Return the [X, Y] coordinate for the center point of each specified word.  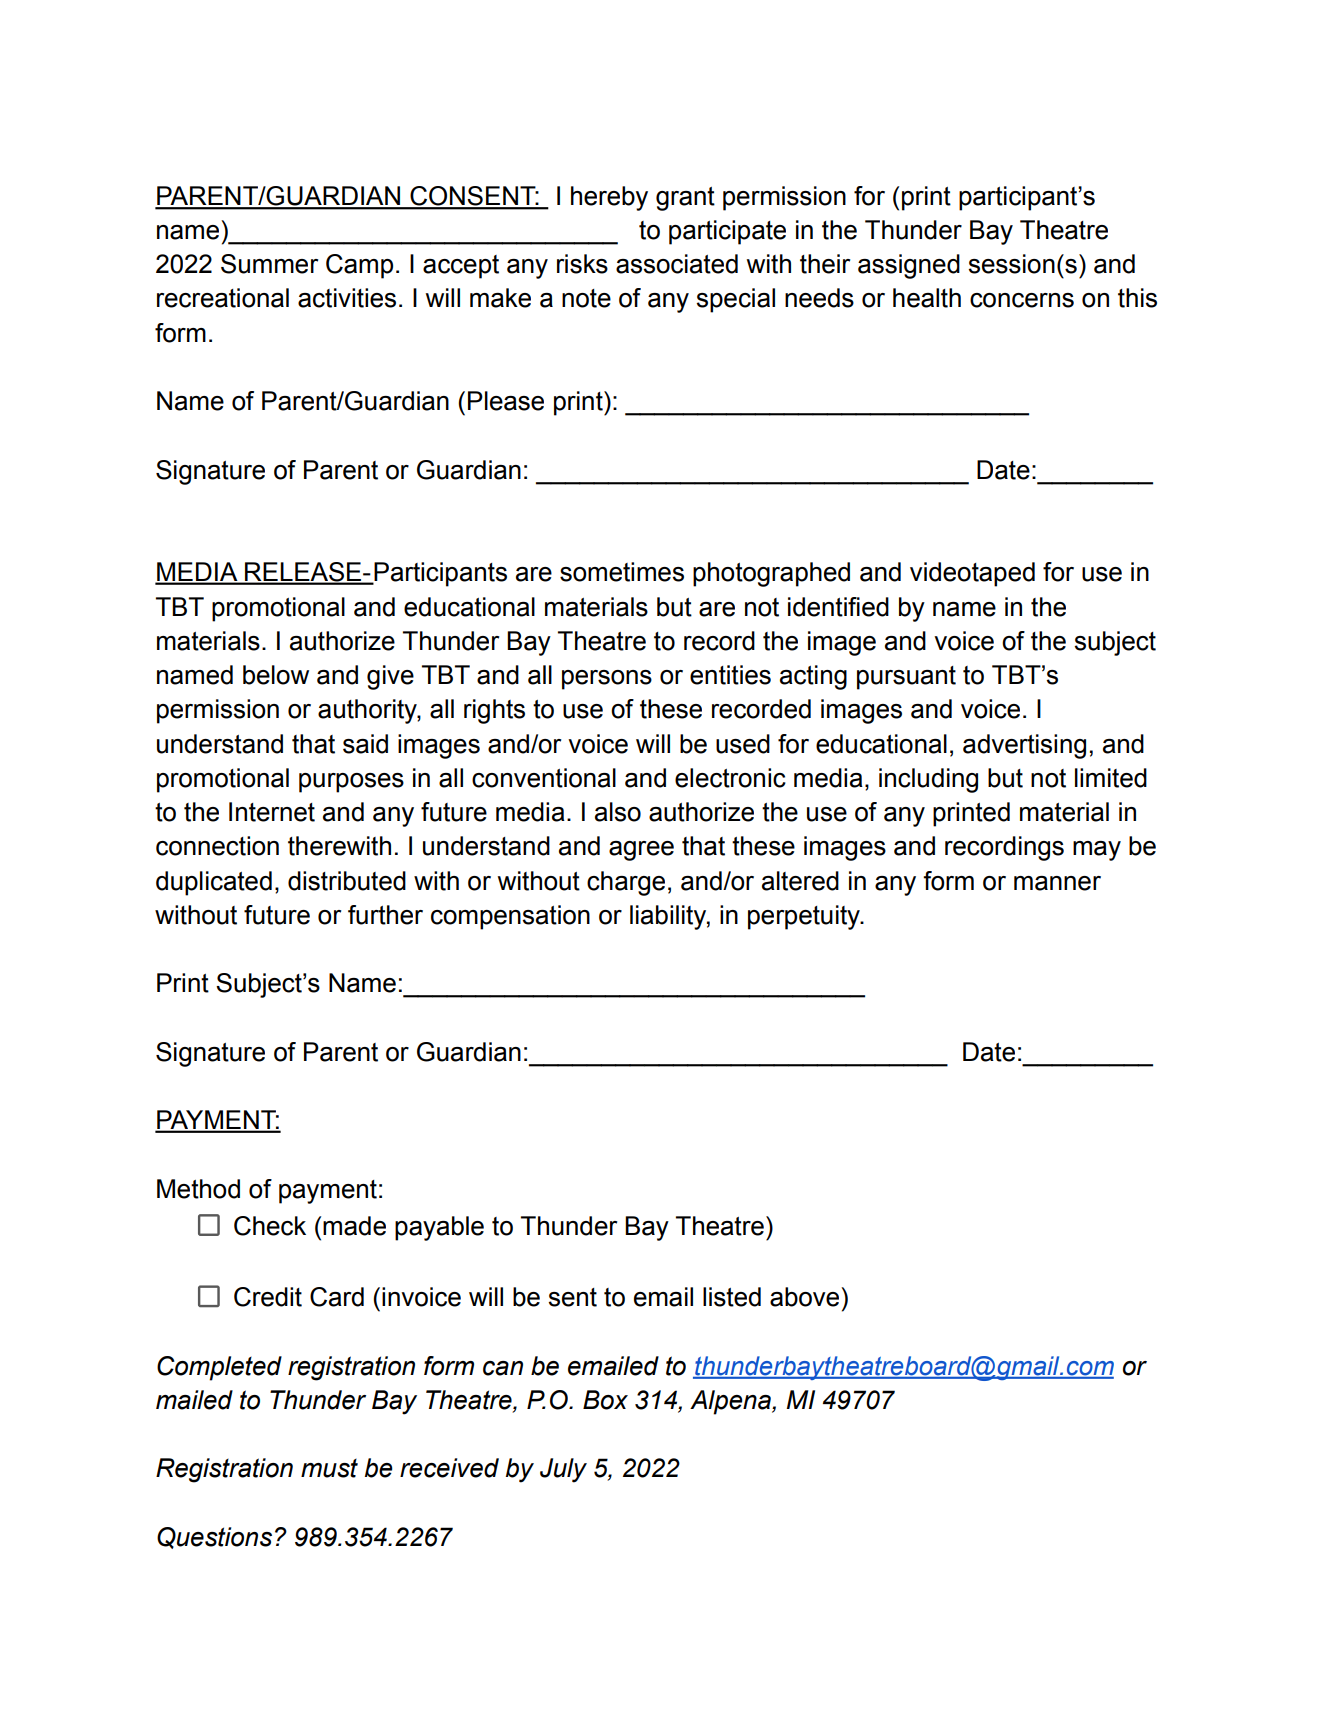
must [329, 1468]
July [563, 1470]
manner [1057, 883]
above [806, 1297]
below [276, 675]
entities [730, 675]
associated [677, 264]
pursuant [906, 678]
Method [198, 1189]
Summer [269, 264]
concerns [1022, 300]
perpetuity [805, 917]
